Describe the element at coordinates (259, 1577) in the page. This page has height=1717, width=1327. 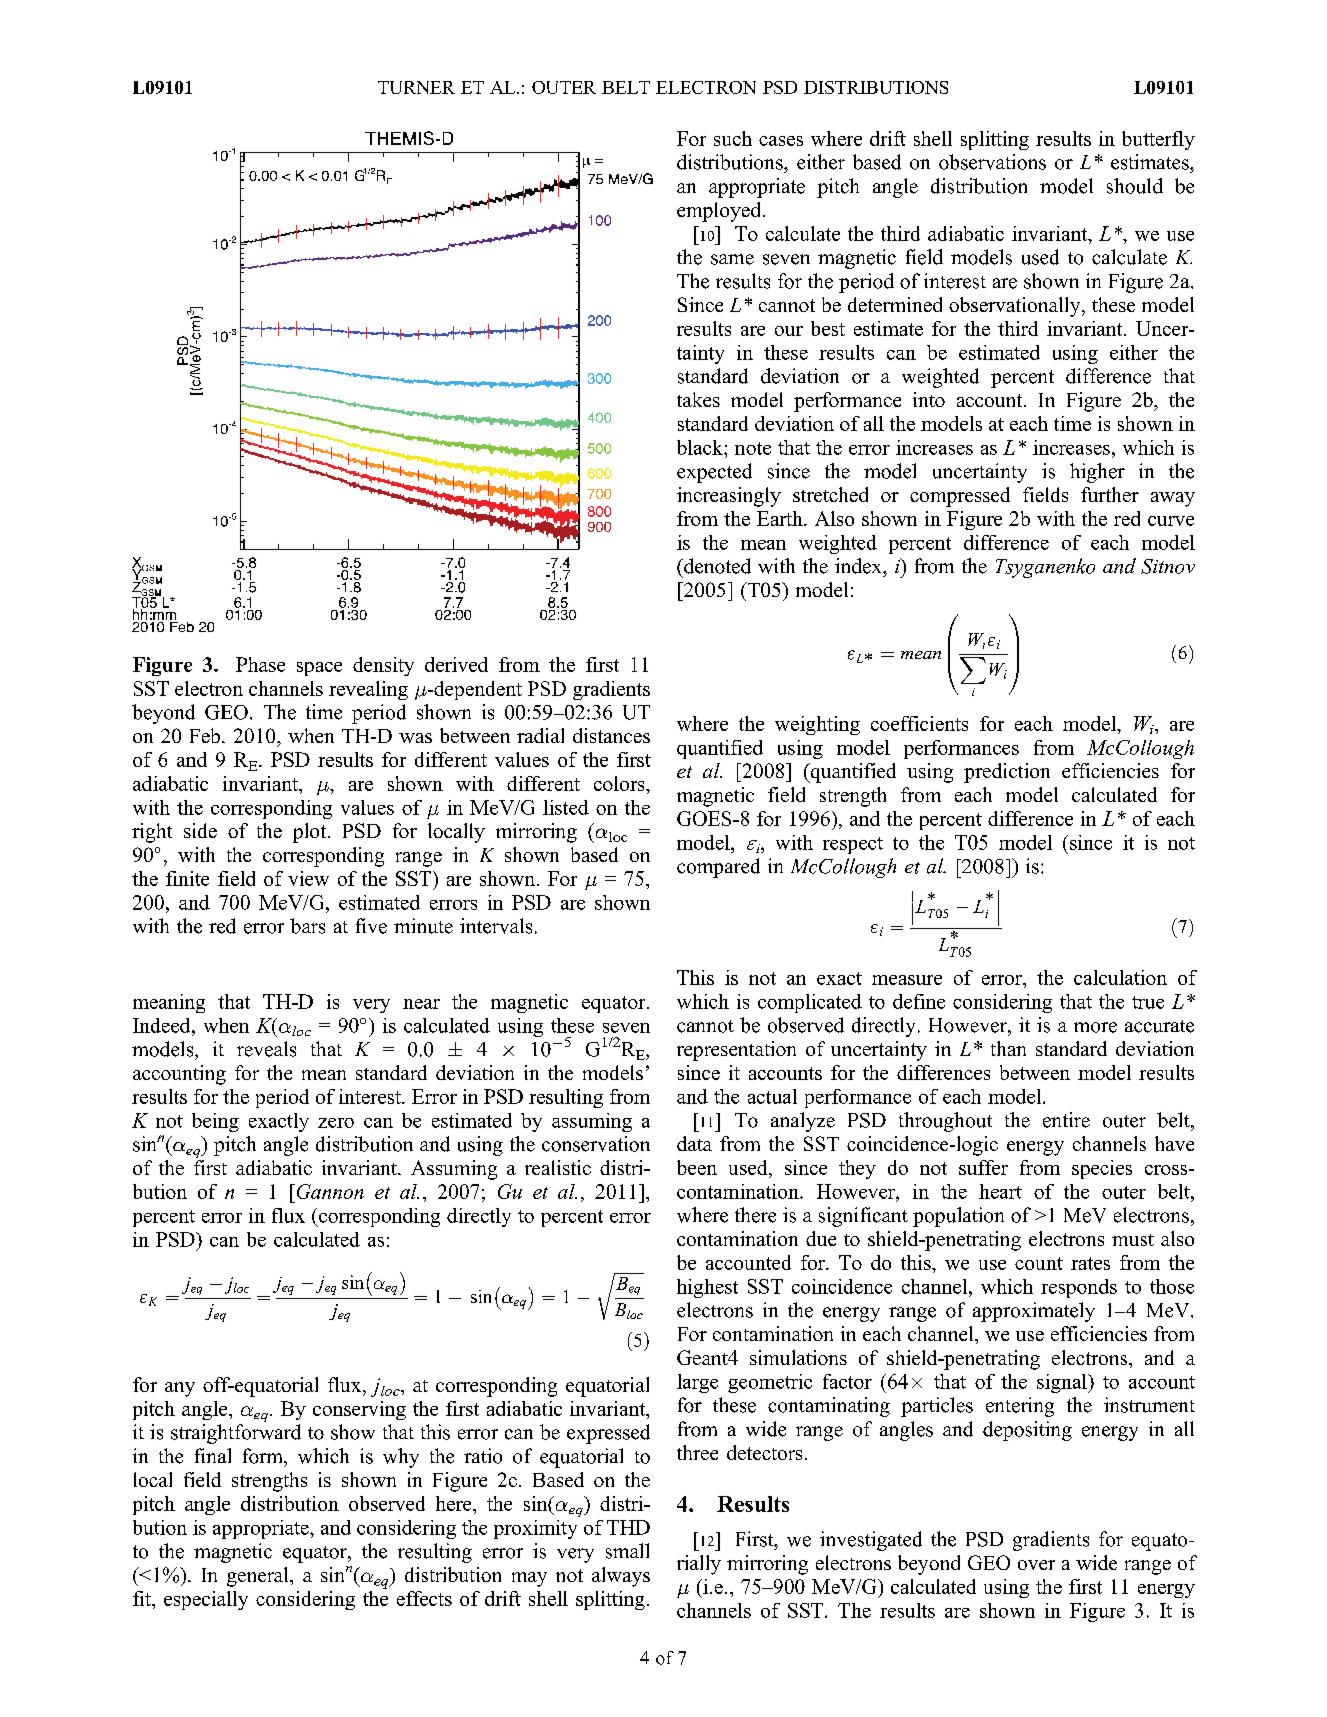
I see `general` at that location.
